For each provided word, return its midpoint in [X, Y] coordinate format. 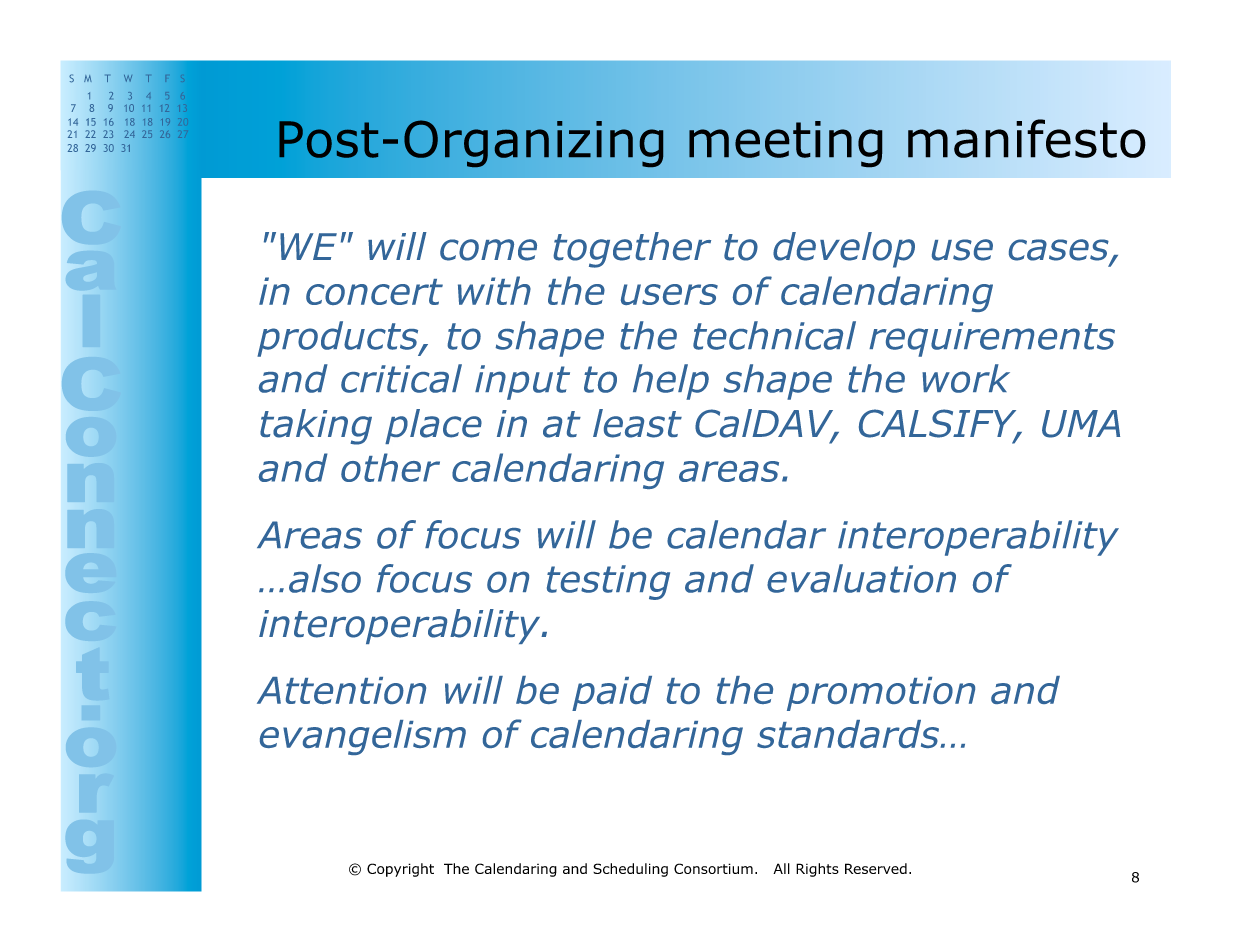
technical [774, 335]
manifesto [1026, 138]
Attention [341, 690]
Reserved [876, 868]
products [339, 339]
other [390, 467]
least [637, 423]
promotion [881, 694]
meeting [785, 144]
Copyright [400, 870]
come [488, 250]
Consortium [713, 868]
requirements [992, 339]
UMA [1081, 424]
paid [612, 693]
